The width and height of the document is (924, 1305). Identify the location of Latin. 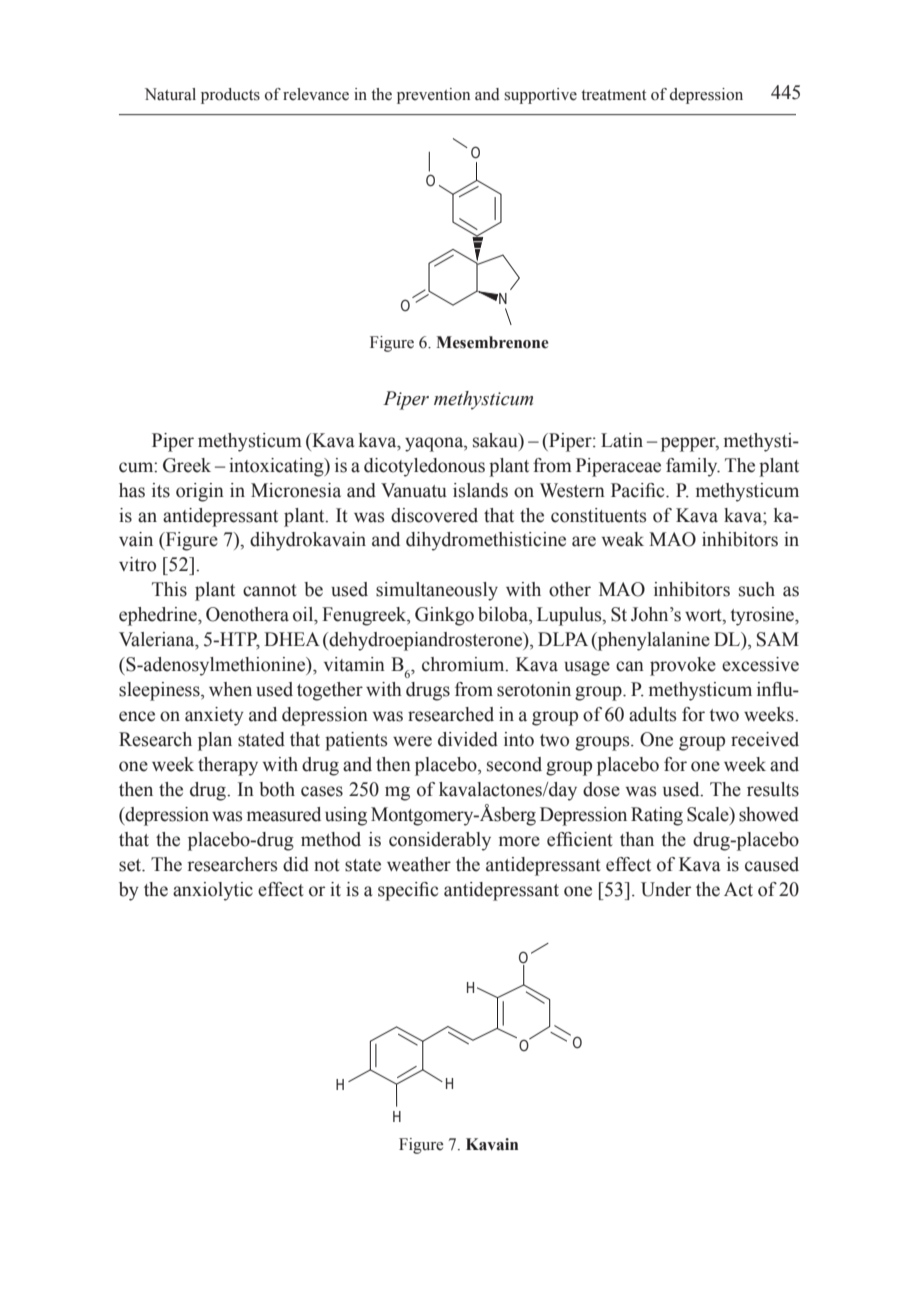
(622, 440).
